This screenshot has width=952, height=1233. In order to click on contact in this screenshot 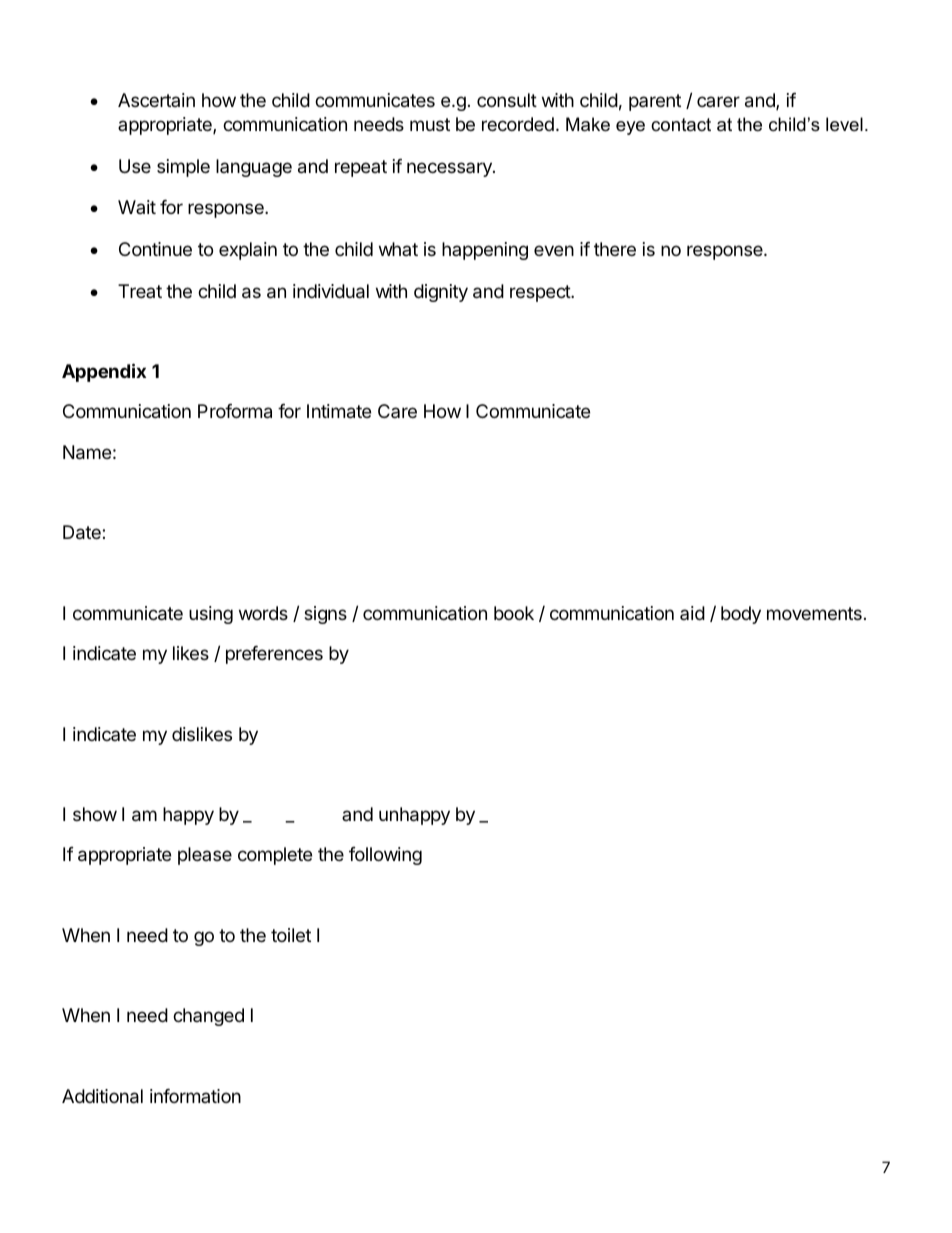, I will do `click(681, 125)`.
